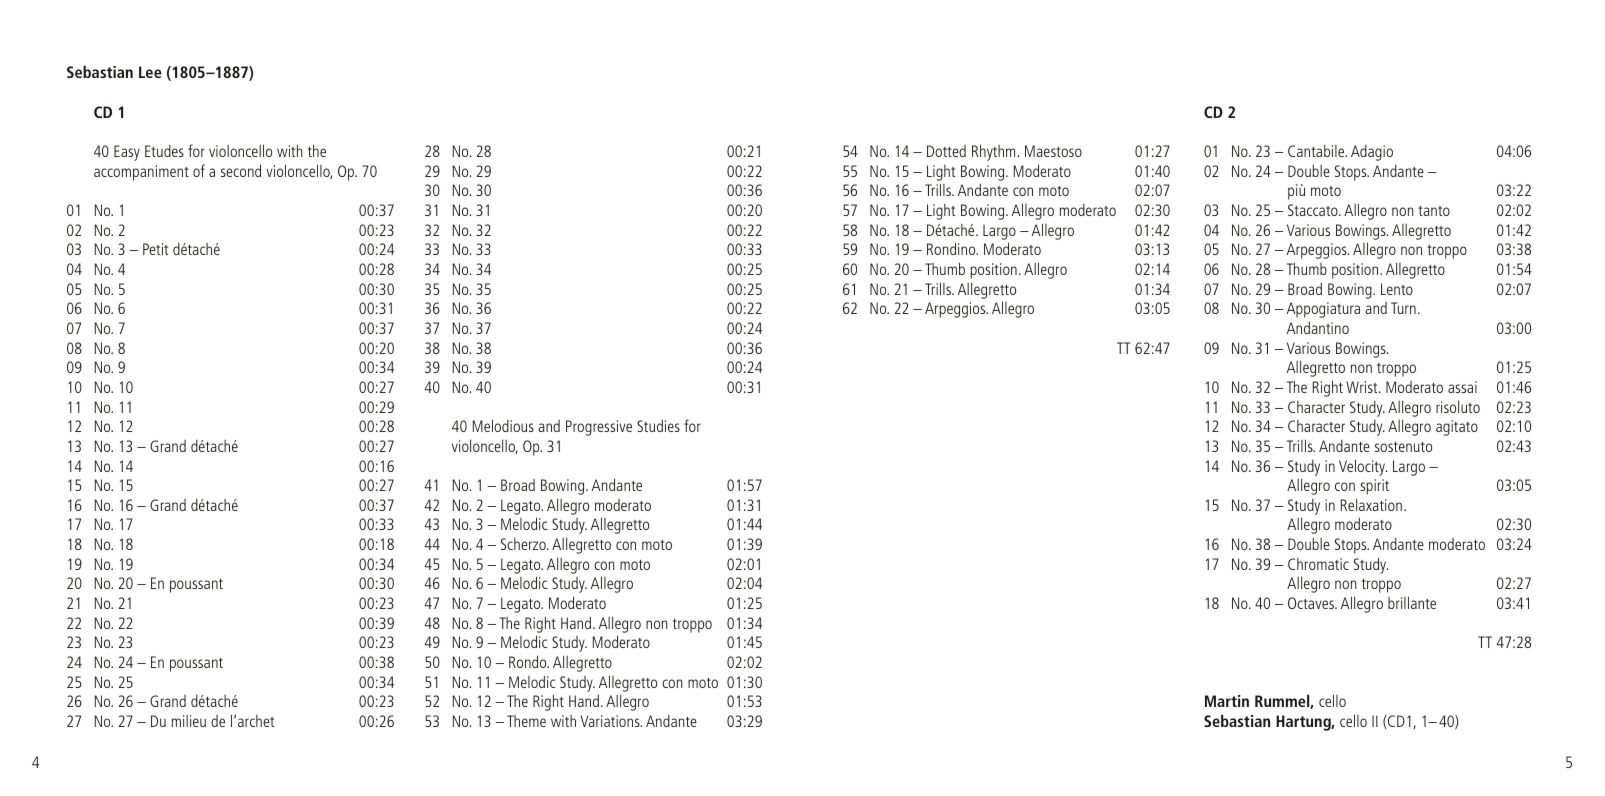 This document has height=796, width=1605. What do you see at coordinates (524, 544) in the document?
I see `Scherzo` at bounding box center [524, 544].
